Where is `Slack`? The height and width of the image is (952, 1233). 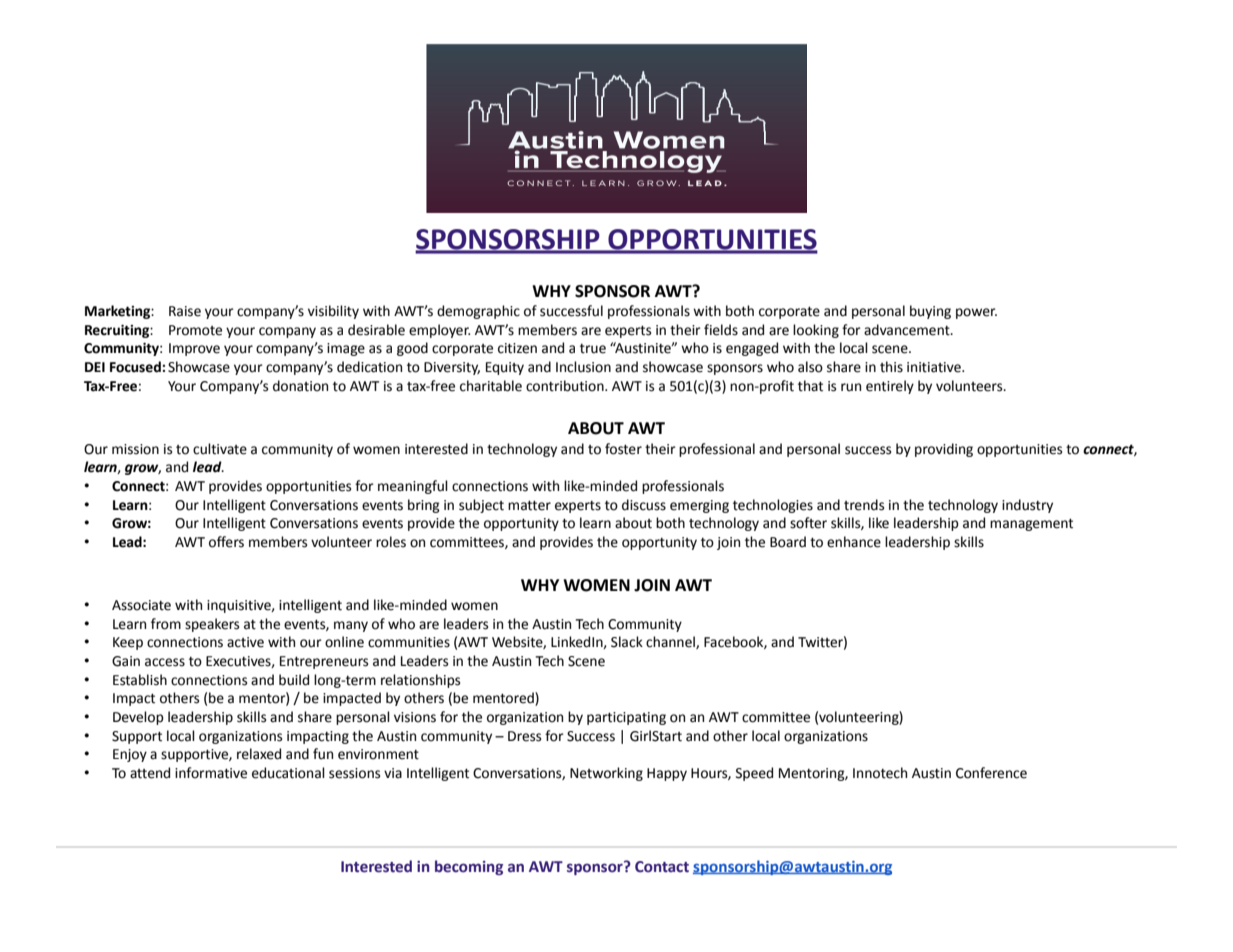
Slack is located at coordinates (627, 642).
